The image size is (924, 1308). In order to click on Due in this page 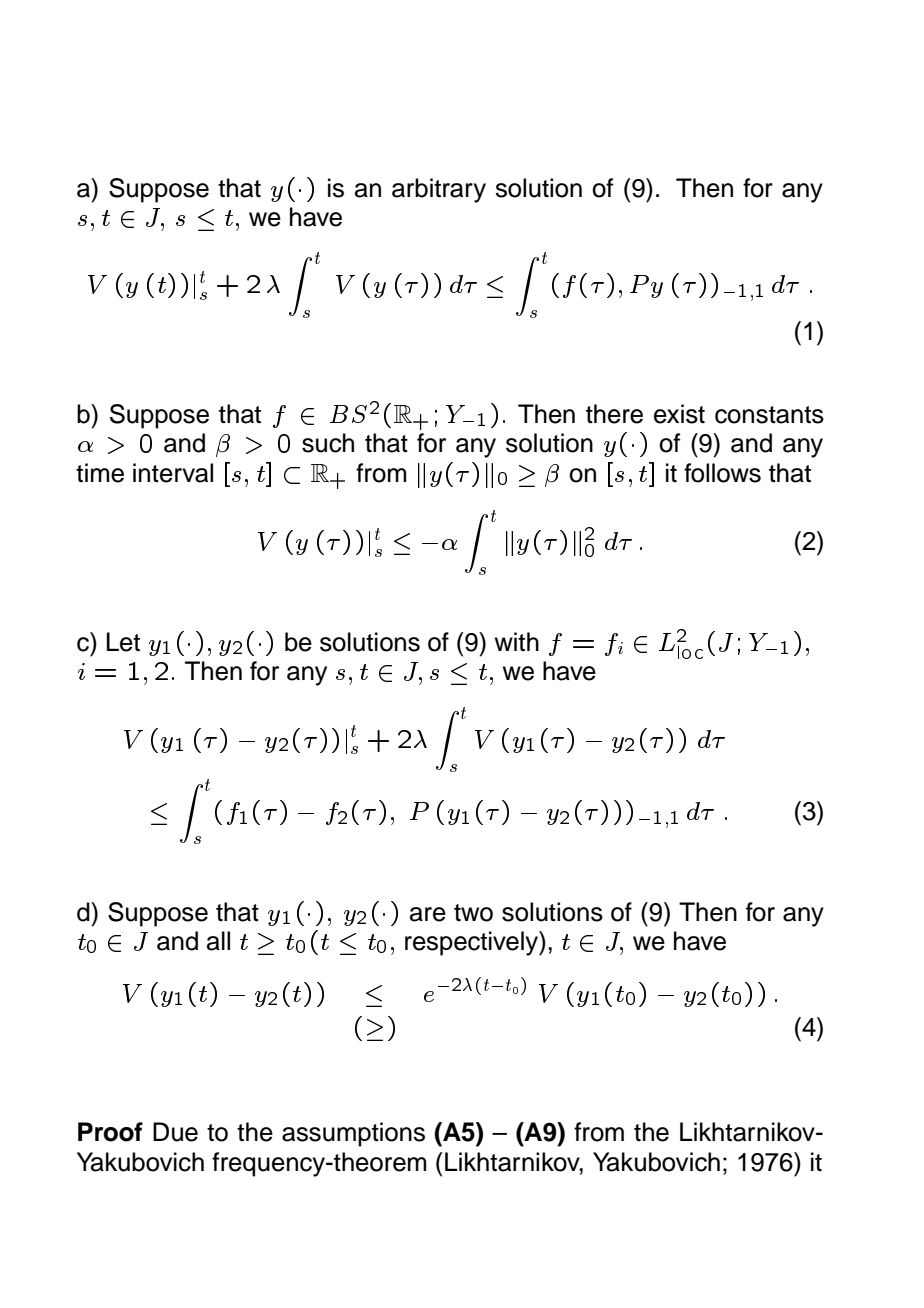, I will do `click(175, 1132)`.
